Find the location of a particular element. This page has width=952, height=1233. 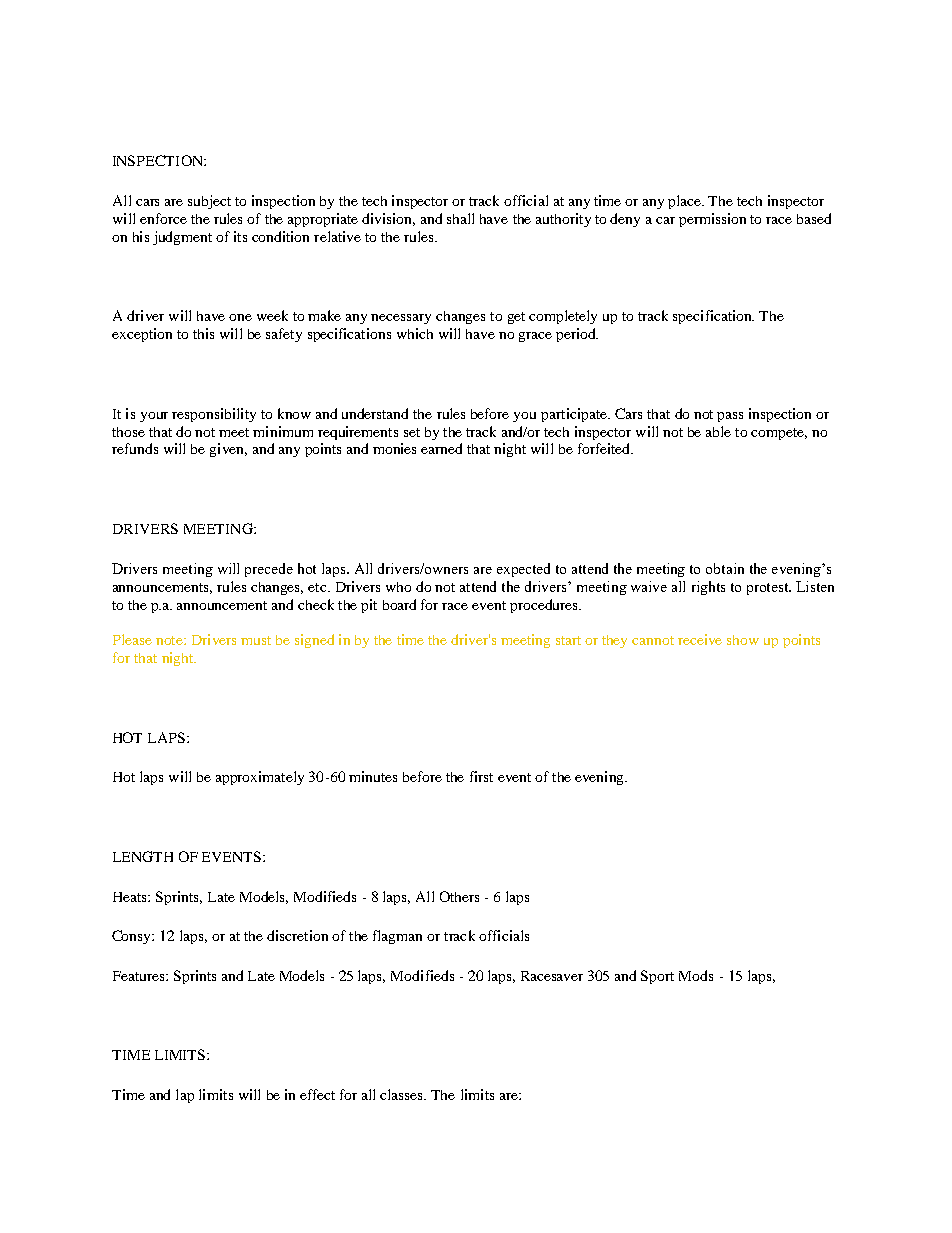

precede is located at coordinates (269, 570).
